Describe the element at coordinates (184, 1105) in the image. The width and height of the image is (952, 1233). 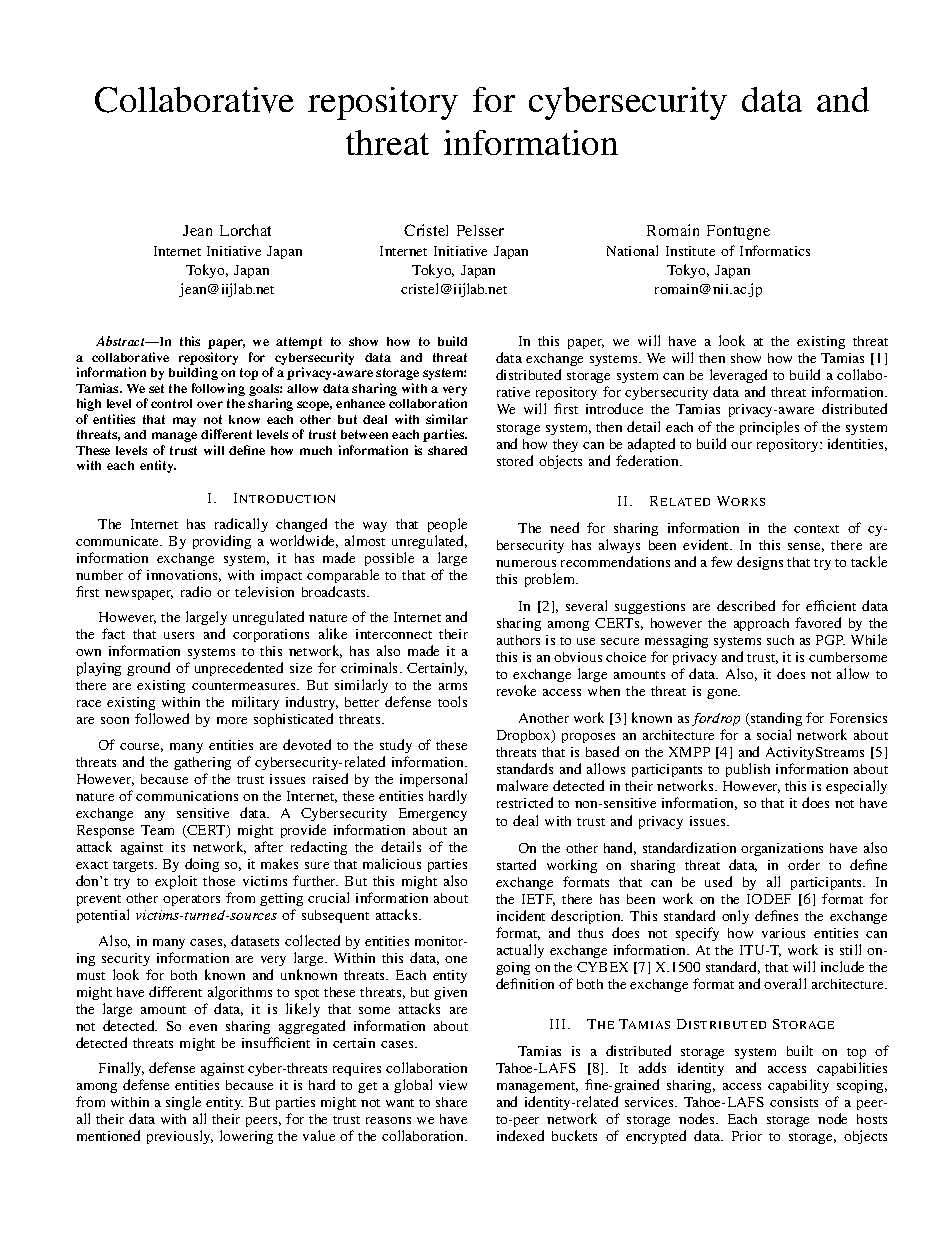
I see `single` at that location.
